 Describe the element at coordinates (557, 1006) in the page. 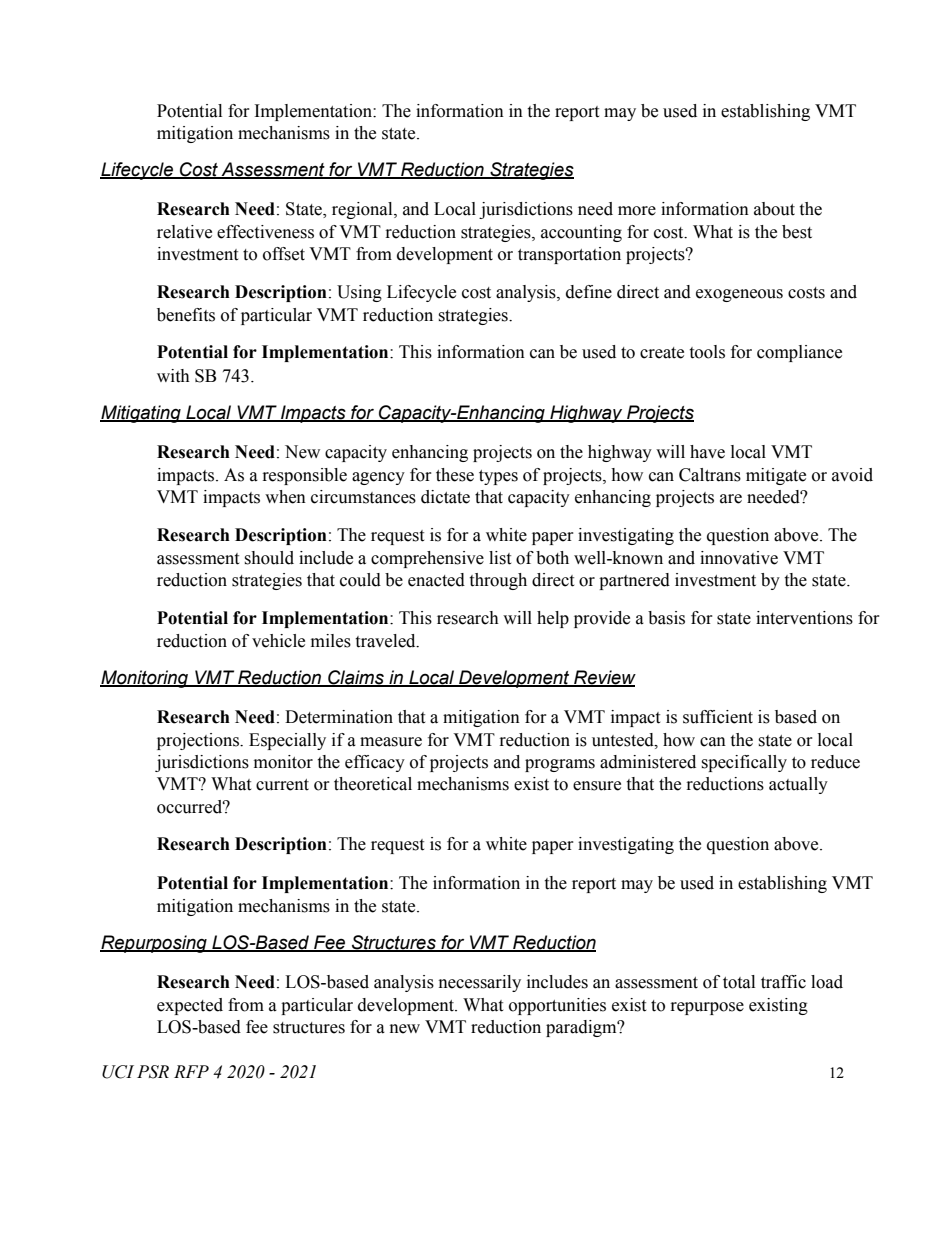

I see `opportunities` at that location.
